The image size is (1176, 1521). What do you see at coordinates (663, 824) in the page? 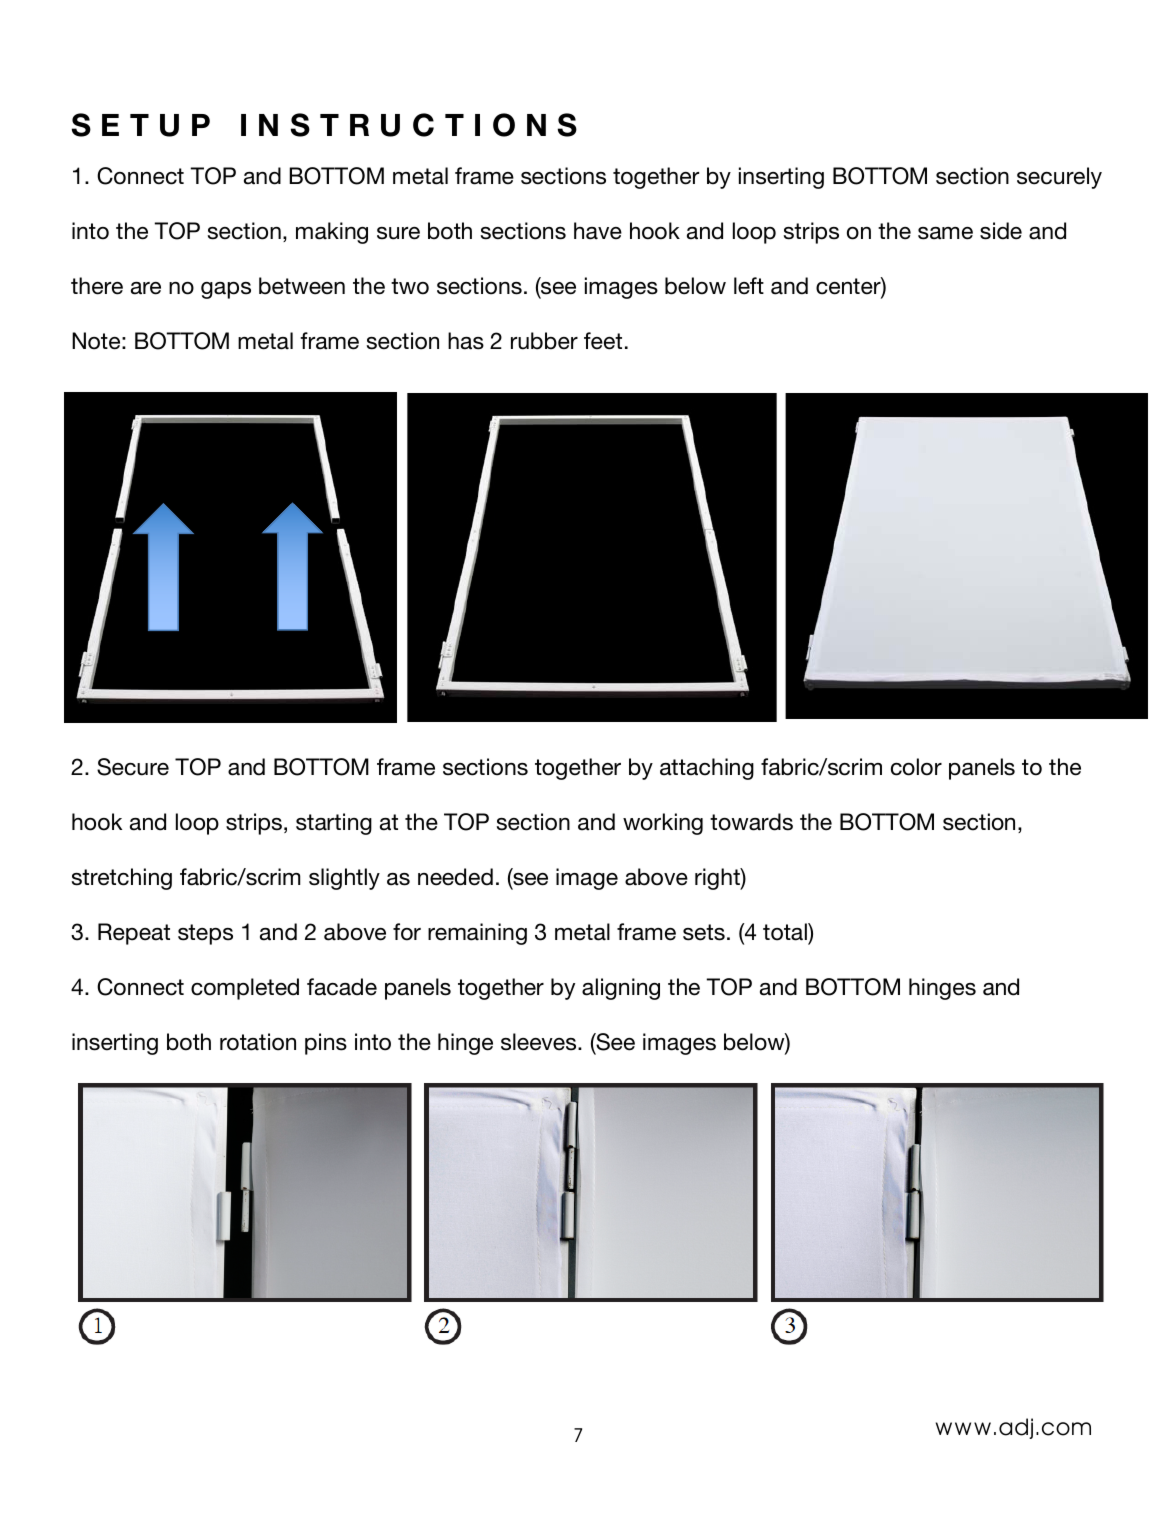
I see `working` at bounding box center [663, 824].
